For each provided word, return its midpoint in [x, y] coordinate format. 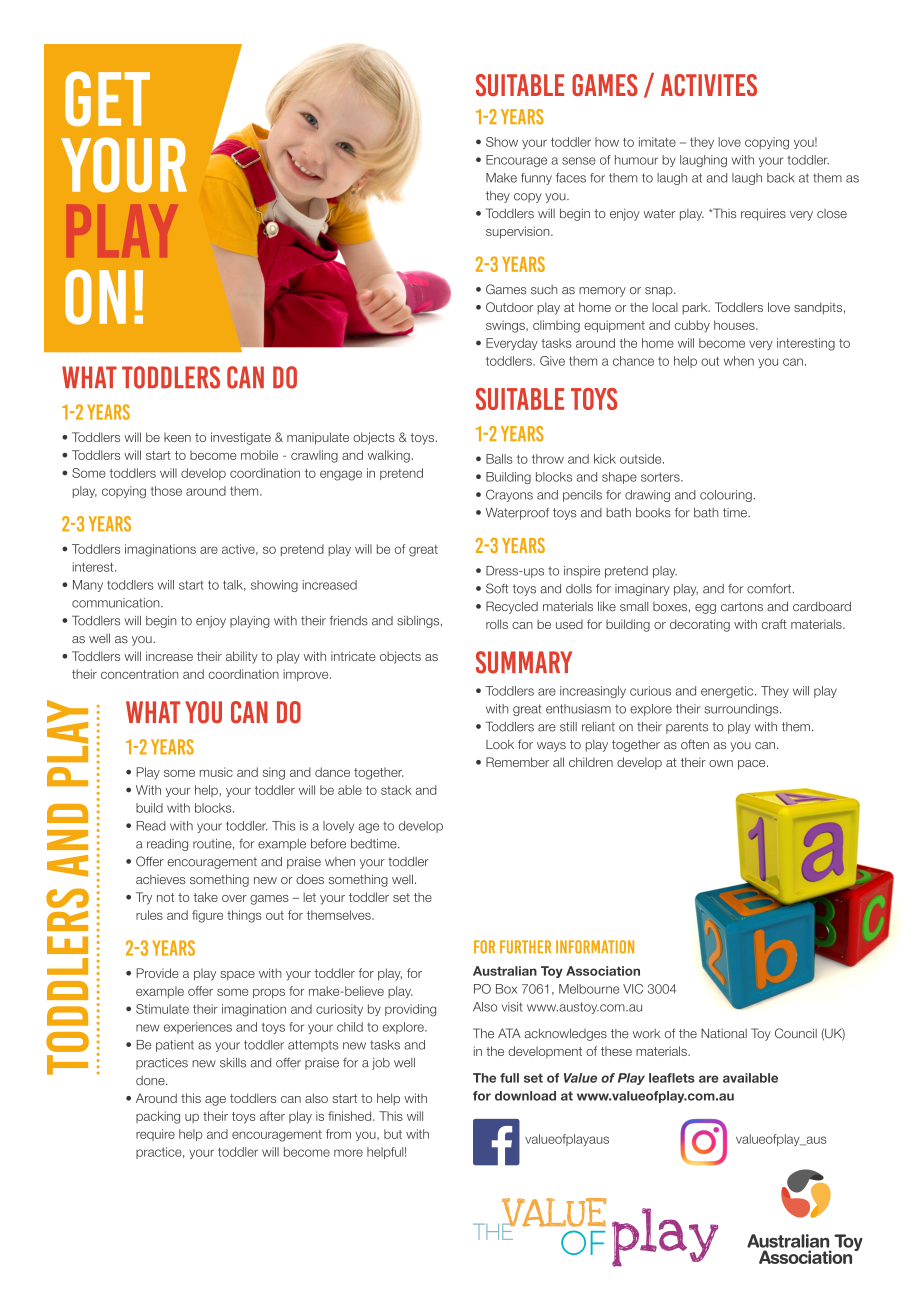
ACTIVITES [709, 85]
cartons [742, 606]
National [724, 1033]
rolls [497, 624]
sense [579, 161]
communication [117, 603]
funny [536, 179]
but [393, 1134]
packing [158, 1117]
